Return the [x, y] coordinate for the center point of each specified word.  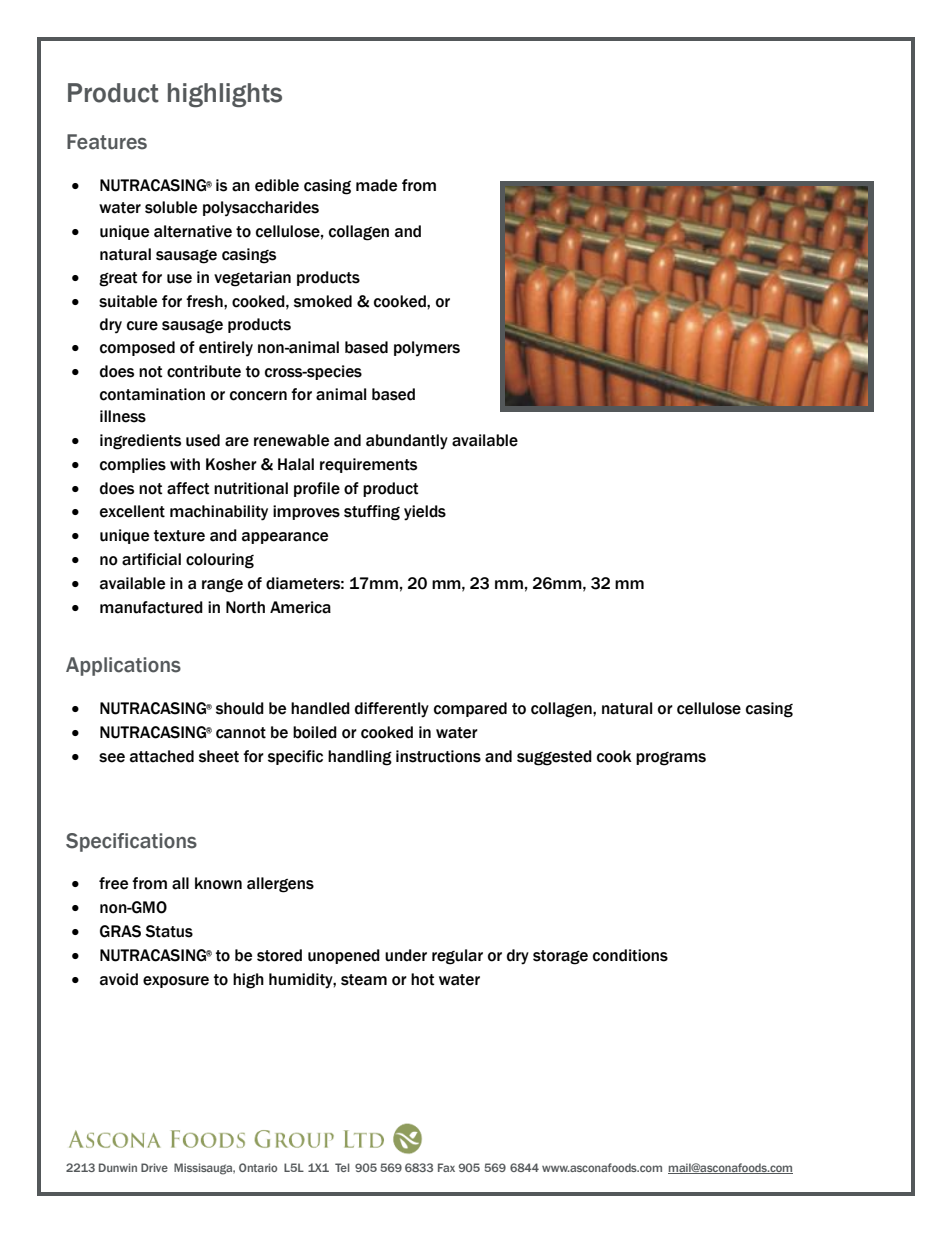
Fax [446, 1167]
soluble [171, 207]
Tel [342, 1167]
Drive [154, 1167]
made [376, 185]
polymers [427, 349]
